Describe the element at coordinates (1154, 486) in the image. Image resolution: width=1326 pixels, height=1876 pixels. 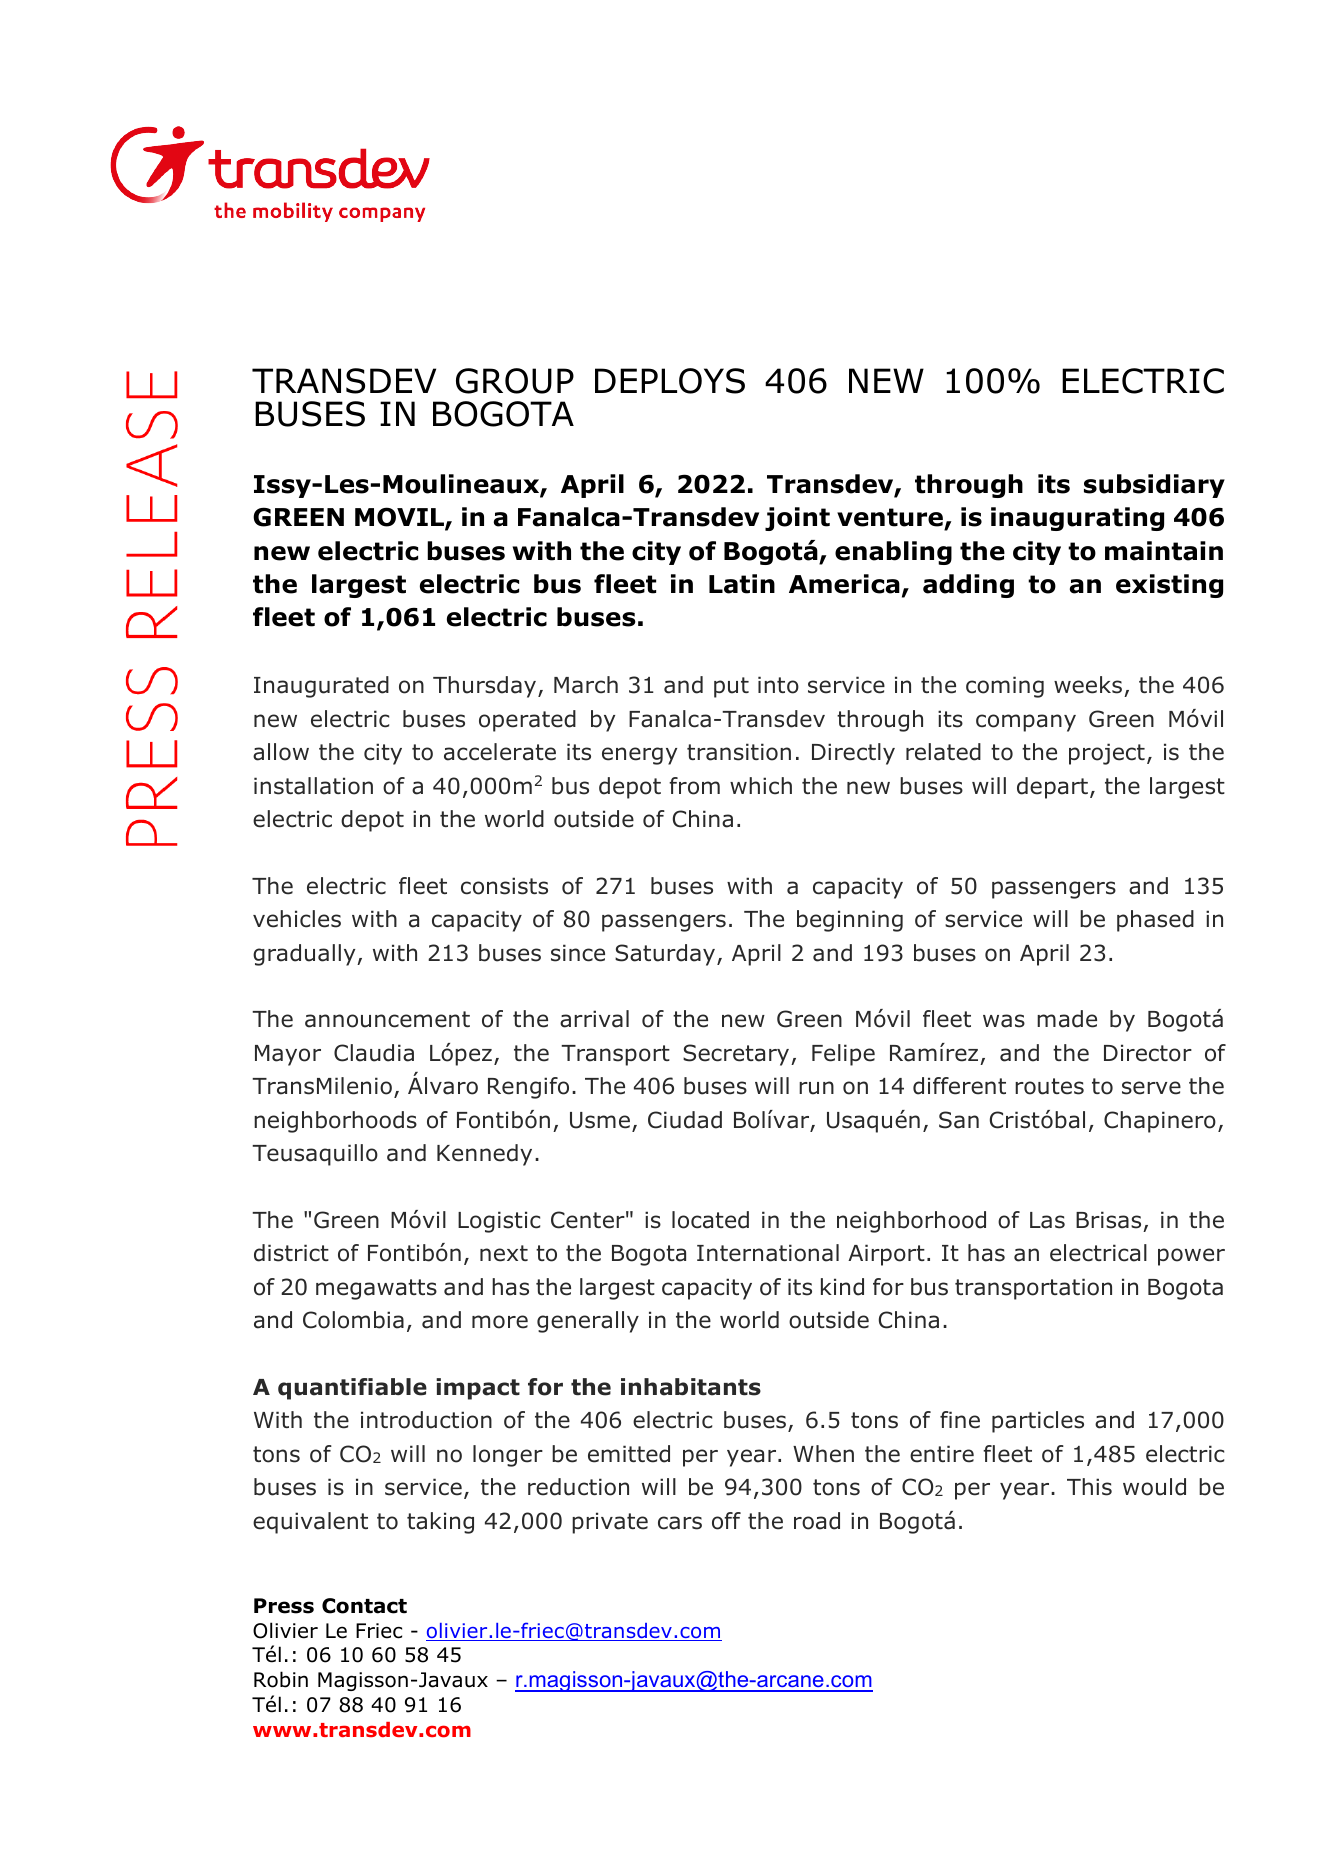
I see `subsidiary` at that location.
